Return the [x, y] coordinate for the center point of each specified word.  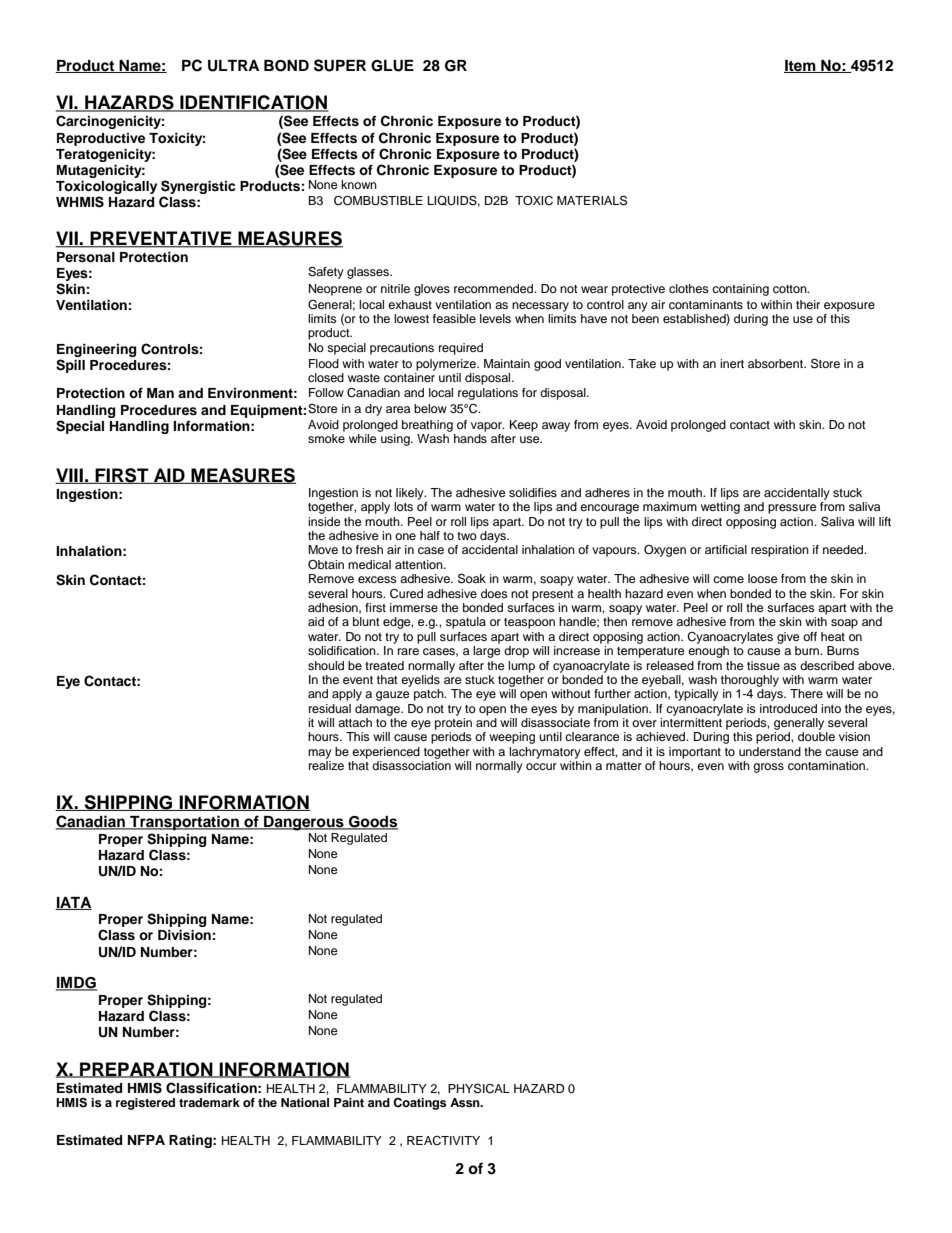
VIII [70, 476]
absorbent [776, 363]
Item [801, 66]
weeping [512, 738]
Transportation [184, 823]
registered [145, 1104]
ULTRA [233, 66]
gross [768, 768]
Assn [466, 1102]
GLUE [392, 66]
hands [470, 438]
